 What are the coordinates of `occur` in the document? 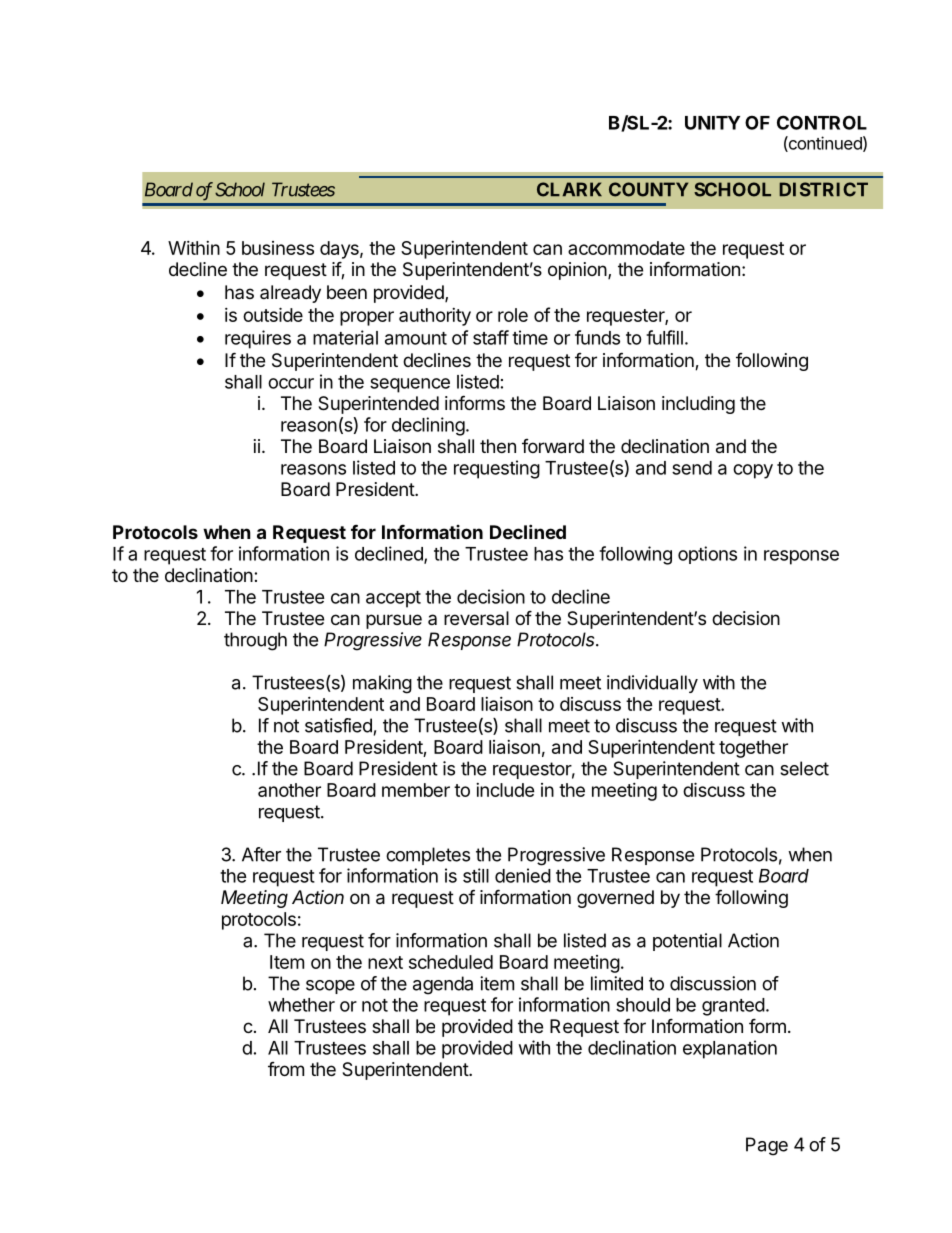 It's located at (291, 383).
